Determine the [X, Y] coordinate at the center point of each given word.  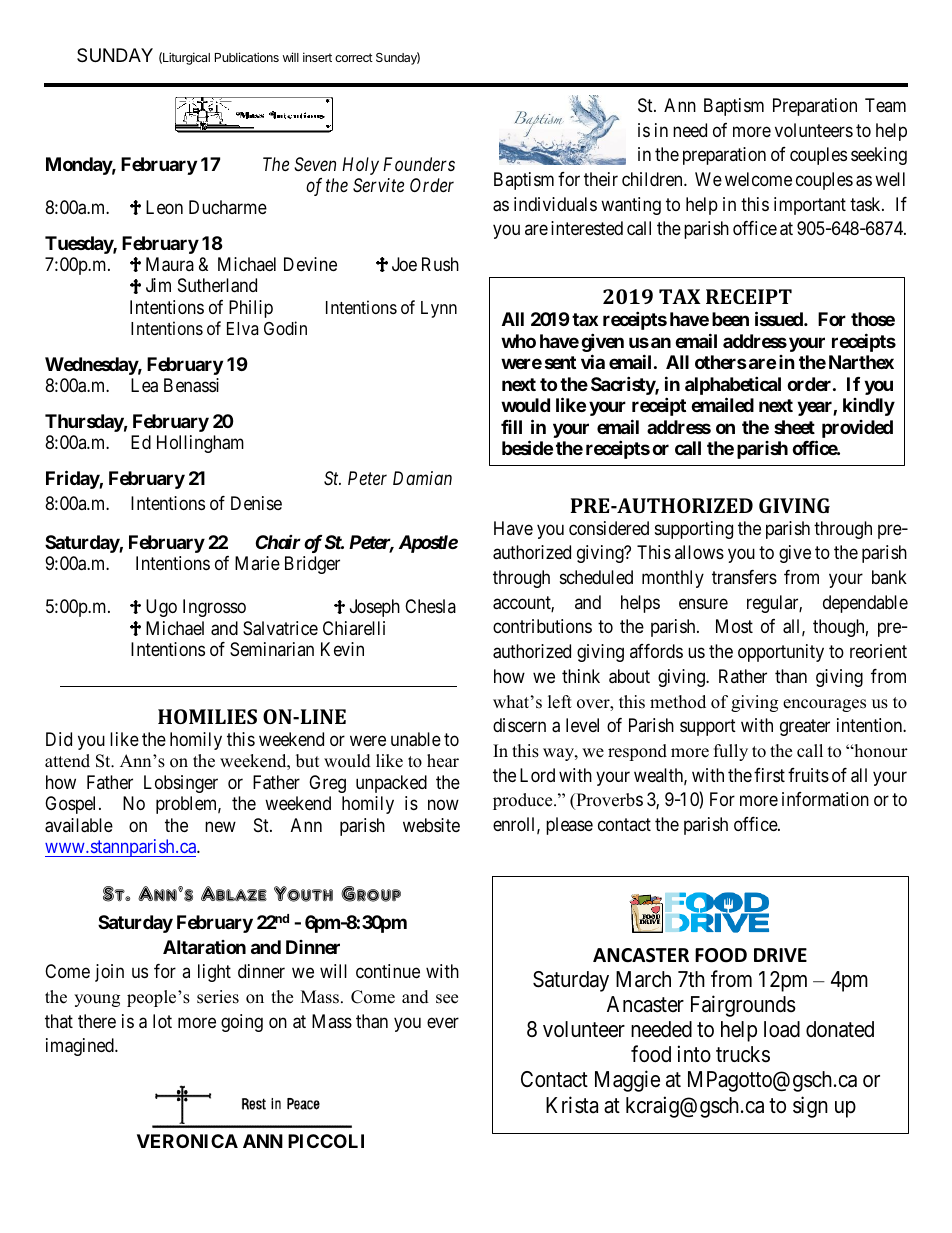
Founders [419, 164]
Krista [572, 1105]
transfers [744, 577]
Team [885, 105]
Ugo [161, 608]
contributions [542, 626]
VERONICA [187, 1141]
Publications [247, 57]
